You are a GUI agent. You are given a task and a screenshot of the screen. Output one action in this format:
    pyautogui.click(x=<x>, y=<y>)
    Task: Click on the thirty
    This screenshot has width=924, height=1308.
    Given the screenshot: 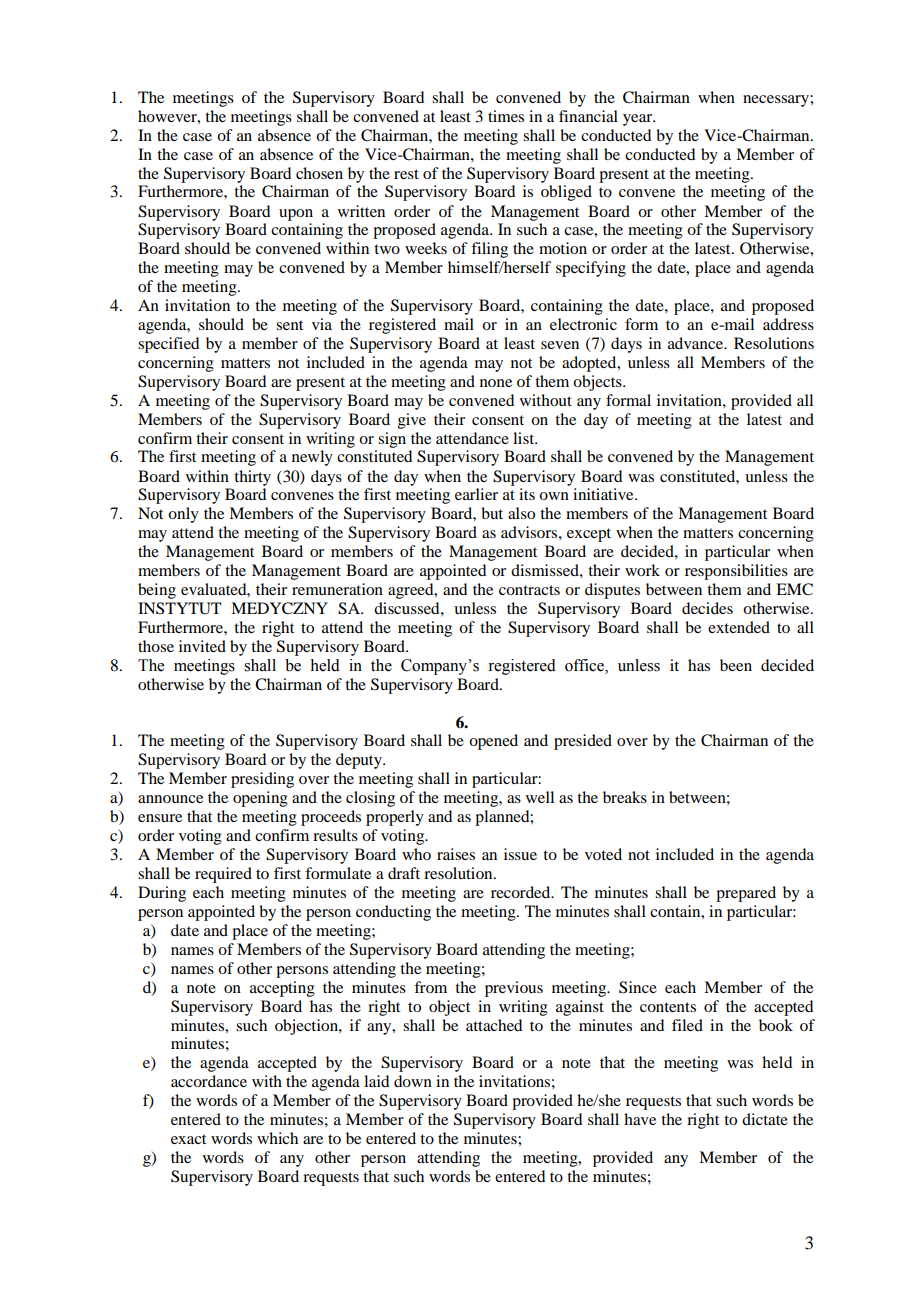 What is the action you would take?
    pyautogui.click(x=252, y=478)
